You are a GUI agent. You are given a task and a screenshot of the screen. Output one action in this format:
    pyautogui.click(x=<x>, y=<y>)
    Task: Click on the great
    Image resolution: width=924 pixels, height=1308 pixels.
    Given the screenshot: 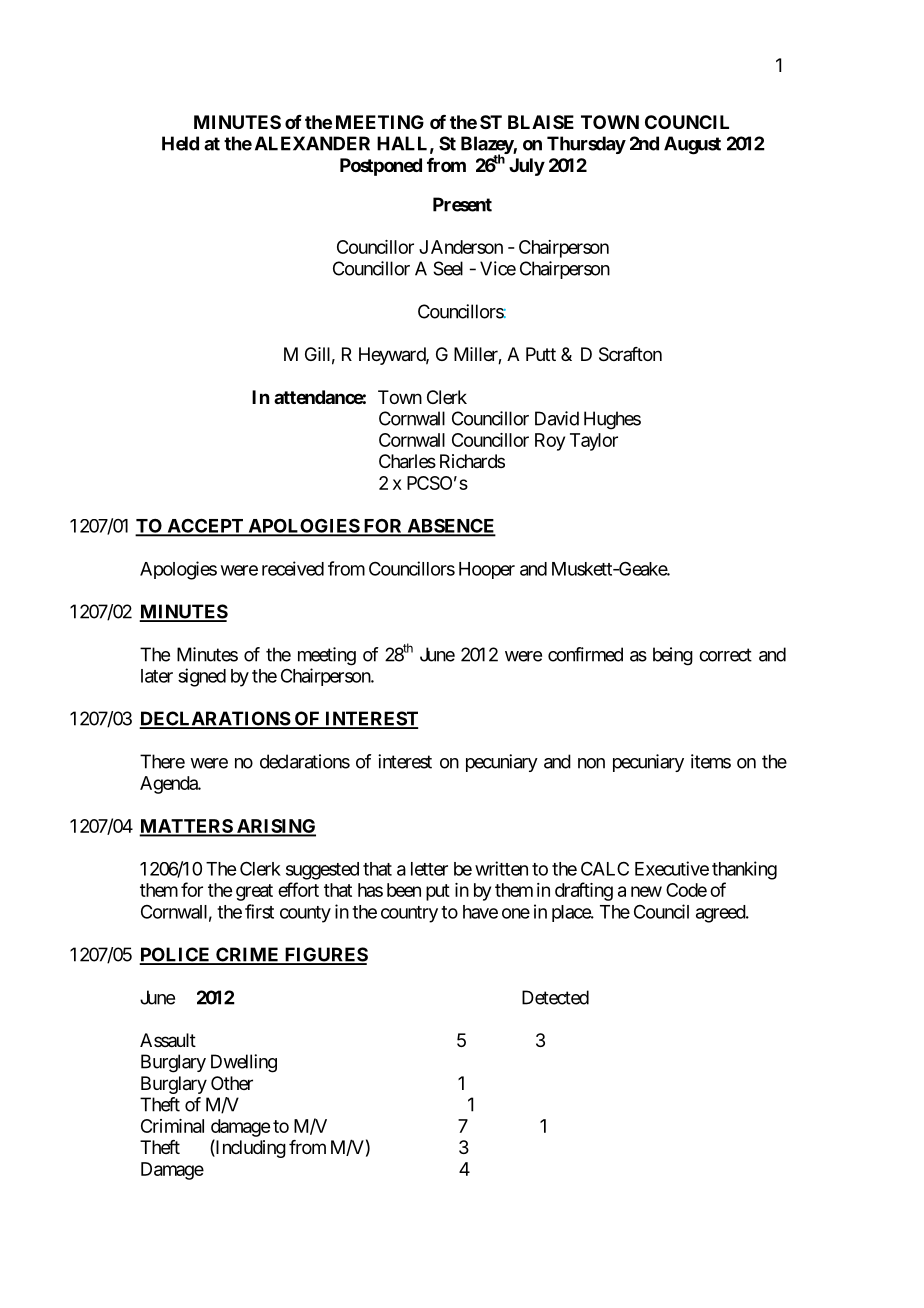 What is the action you would take?
    pyautogui.click(x=254, y=892)
